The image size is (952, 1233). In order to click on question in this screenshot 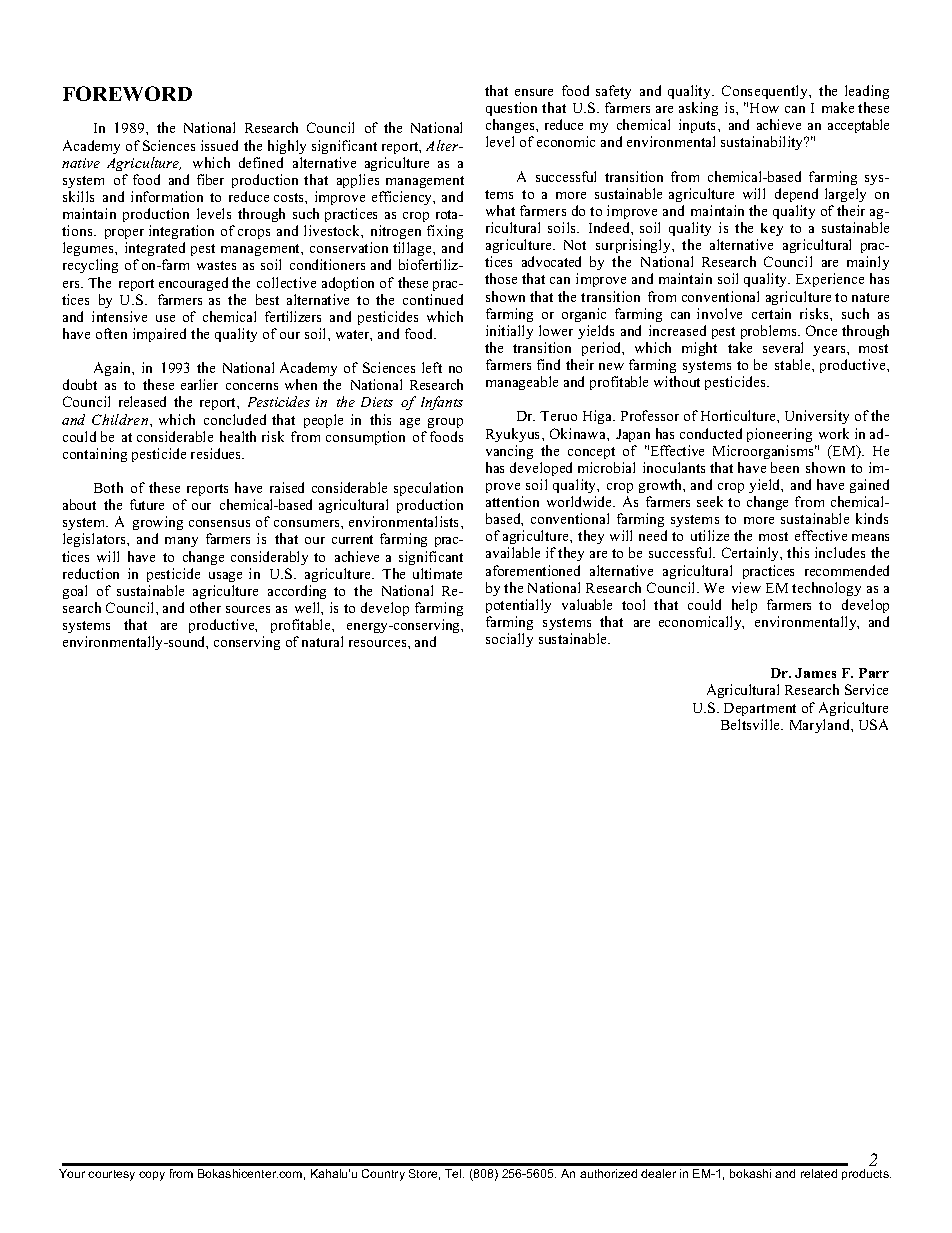, I will do `click(511, 109)`.
